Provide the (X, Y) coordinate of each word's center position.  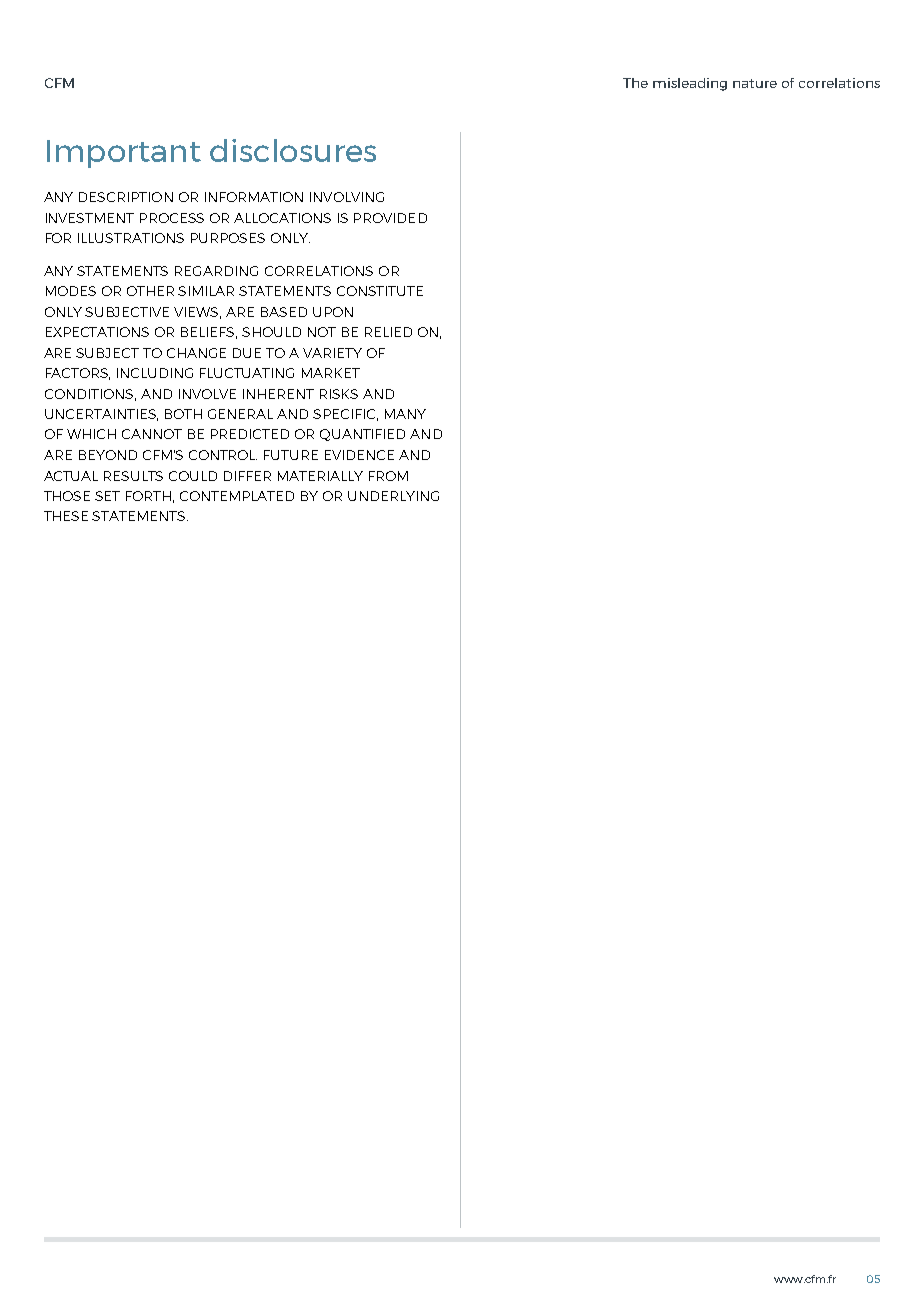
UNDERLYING (393, 496)
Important (124, 154)
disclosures (293, 150)
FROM (388, 476)
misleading (690, 84)
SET (107, 496)
